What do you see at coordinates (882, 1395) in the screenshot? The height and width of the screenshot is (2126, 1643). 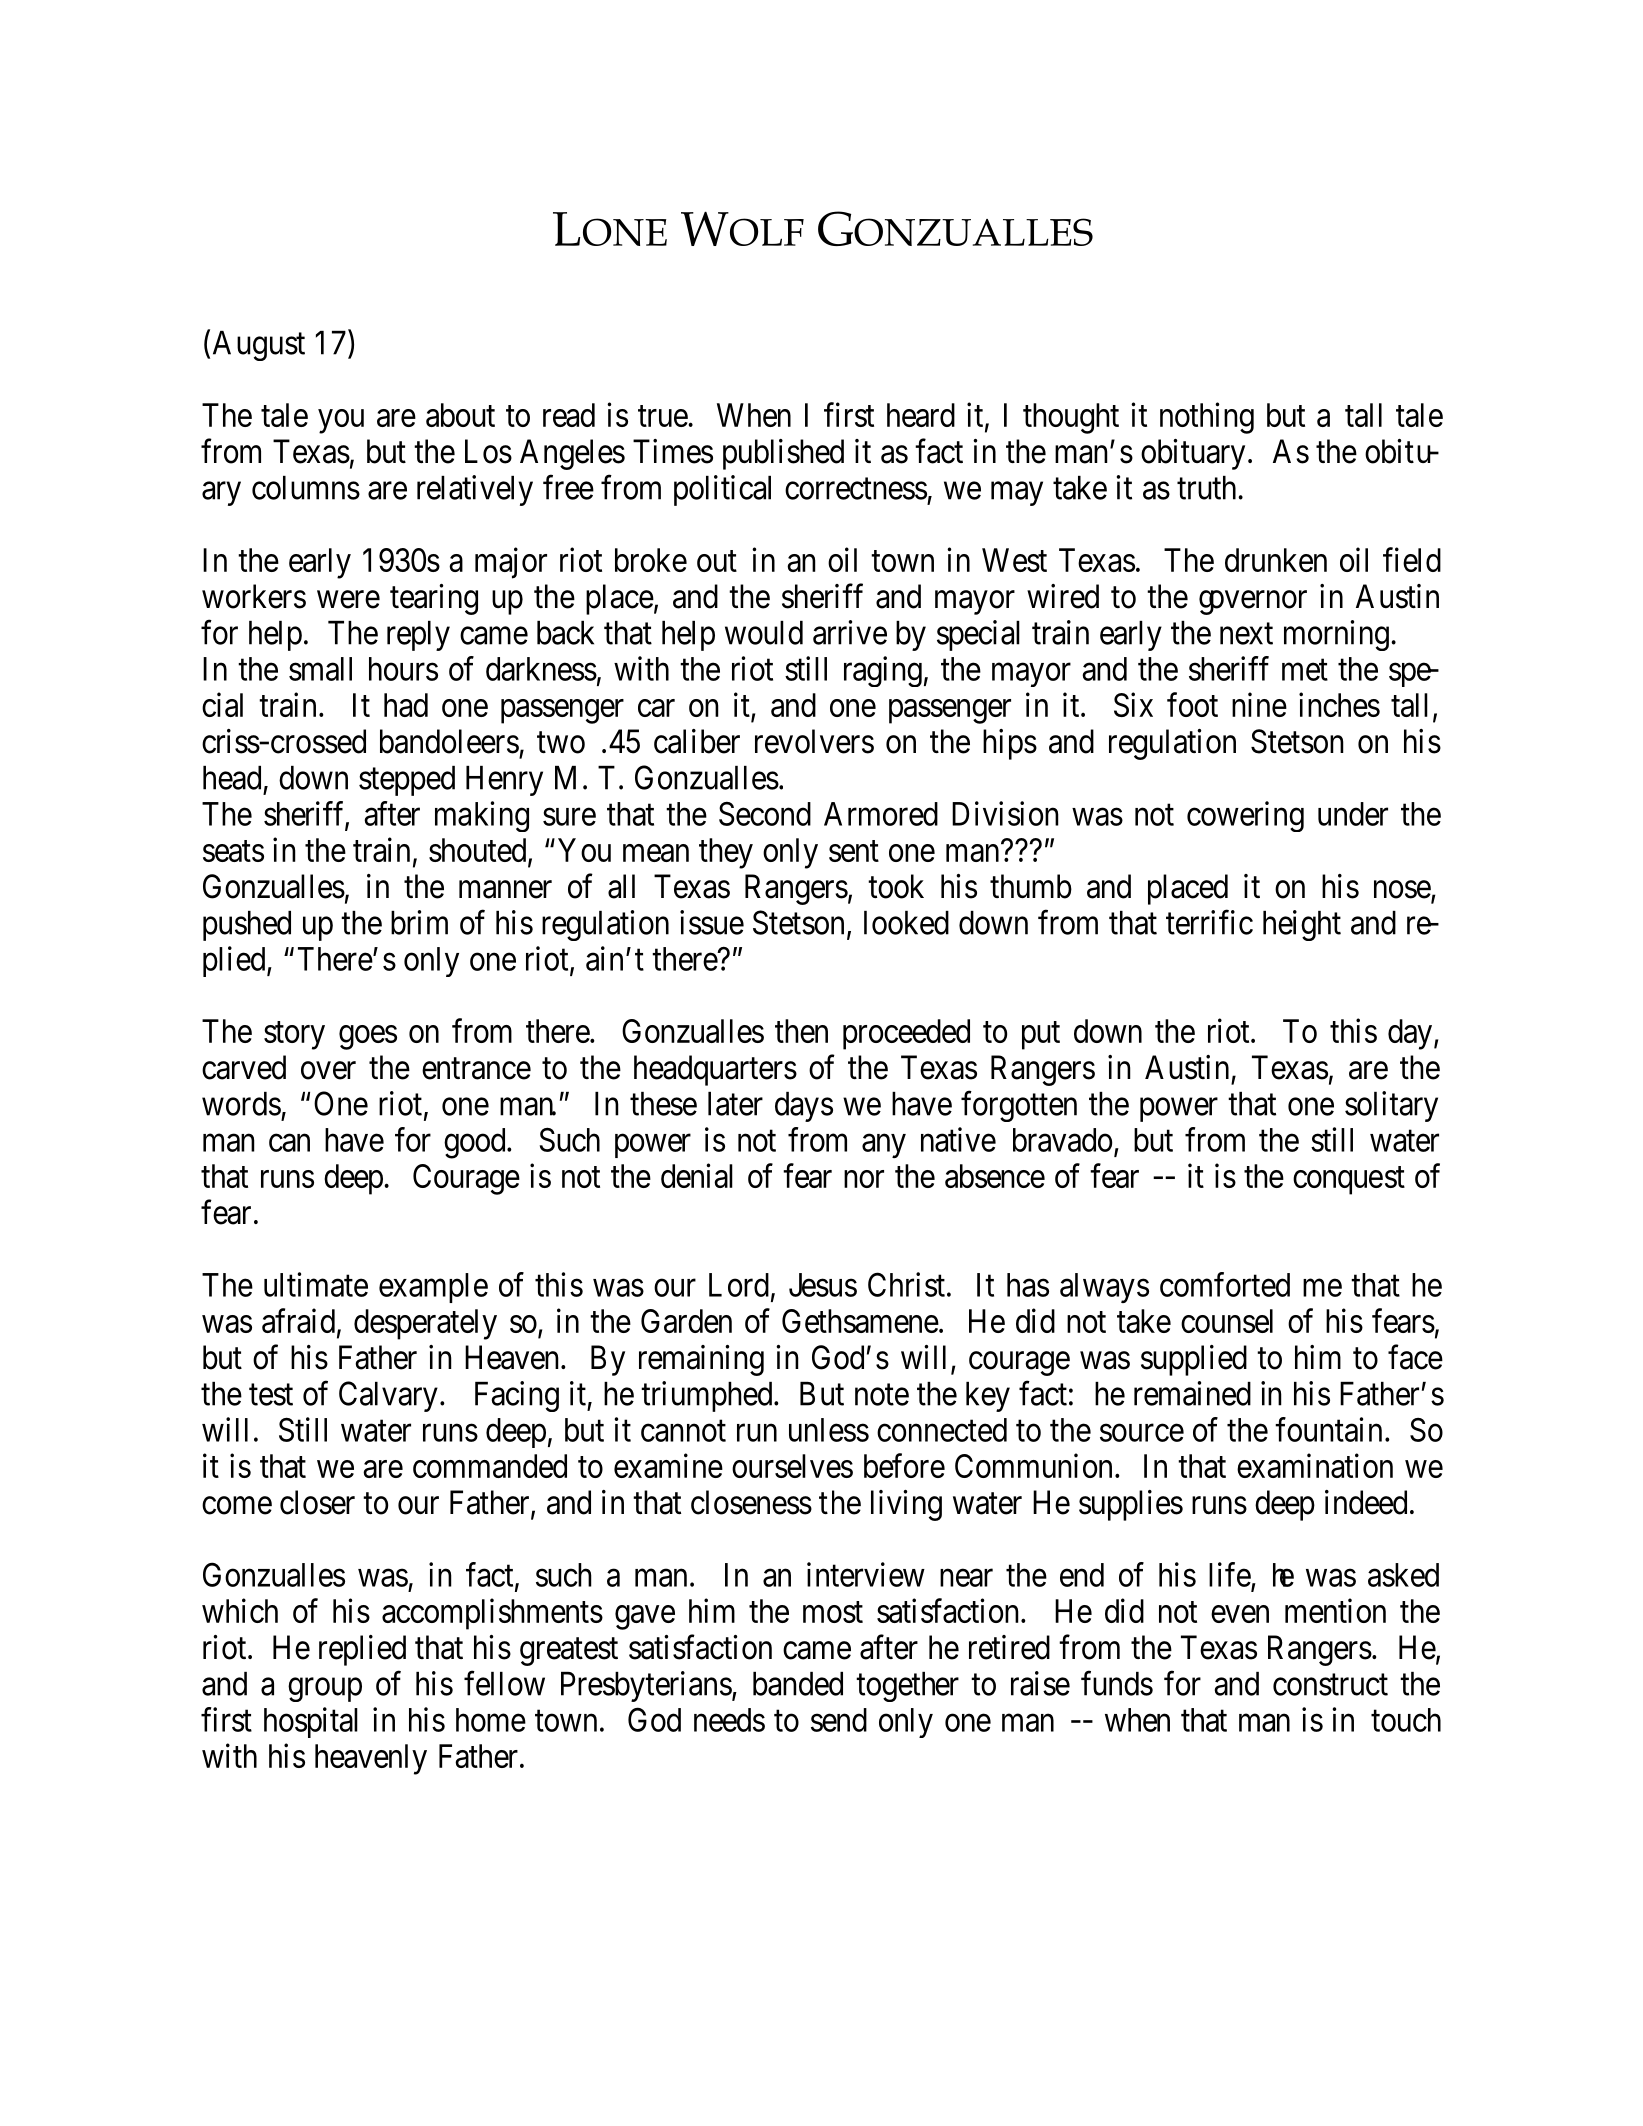 I see `note` at bounding box center [882, 1395].
